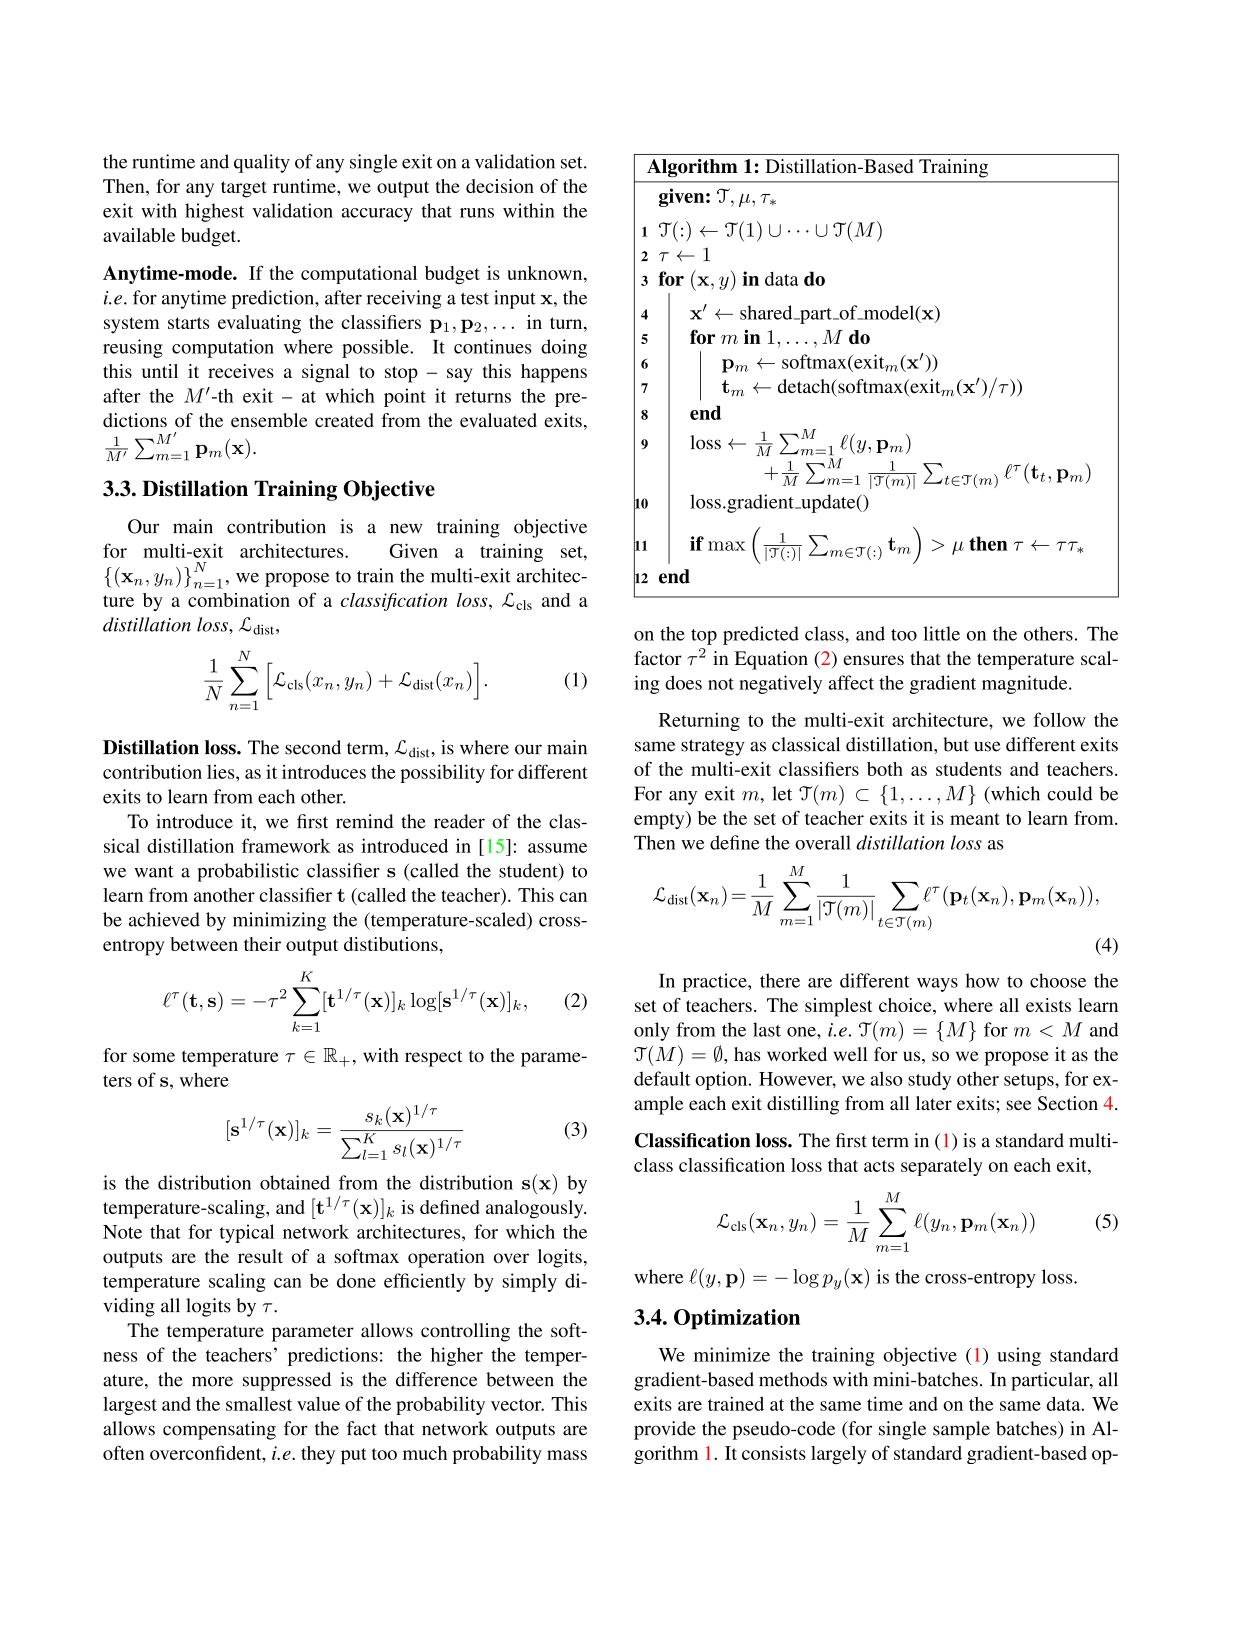 The image size is (1256, 1626). What do you see at coordinates (244, 189) in the document?
I see `target` at bounding box center [244, 189].
